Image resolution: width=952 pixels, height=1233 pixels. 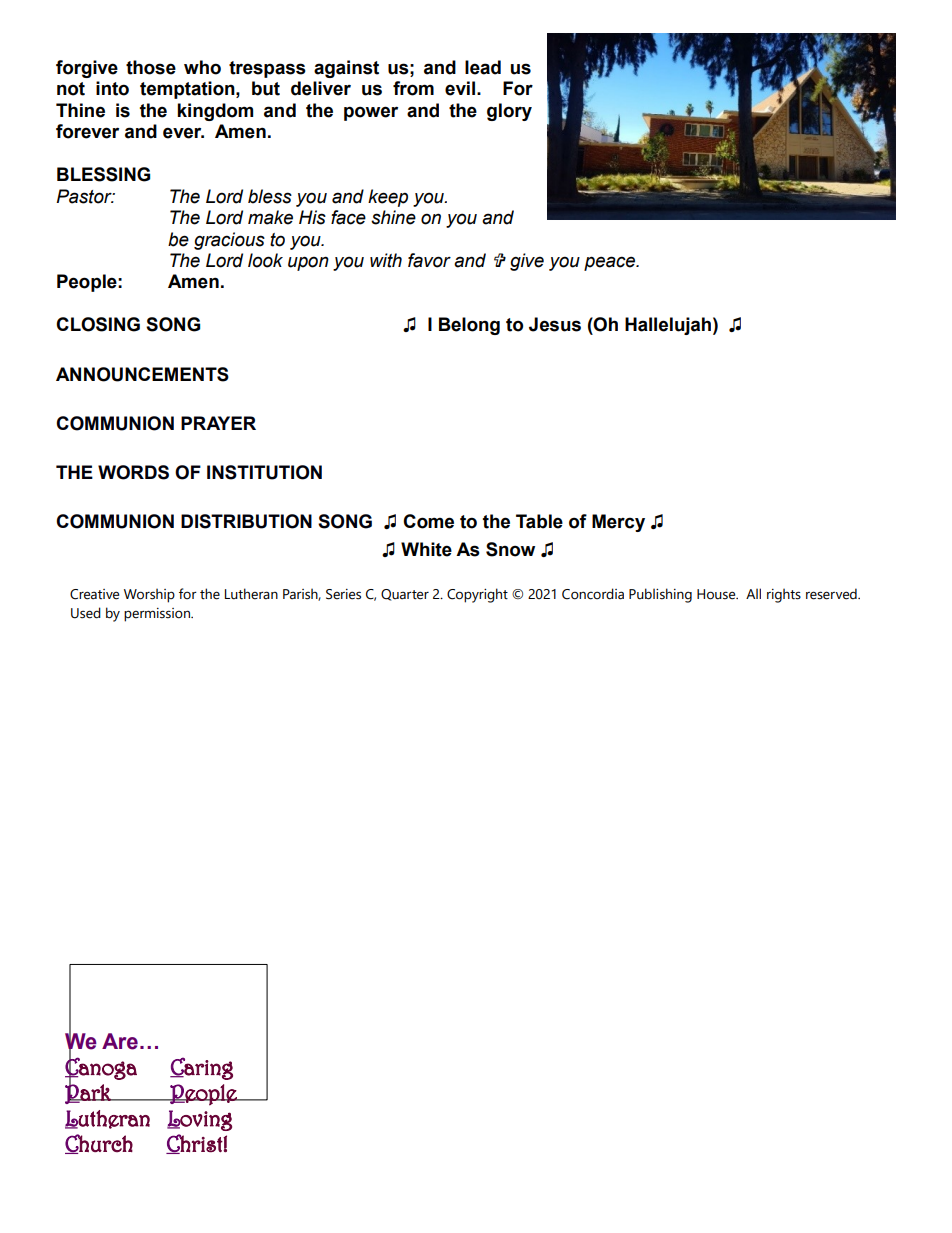 What do you see at coordinates (158, 615) in the screenshot?
I see `permission` at bounding box center [158, 615].
